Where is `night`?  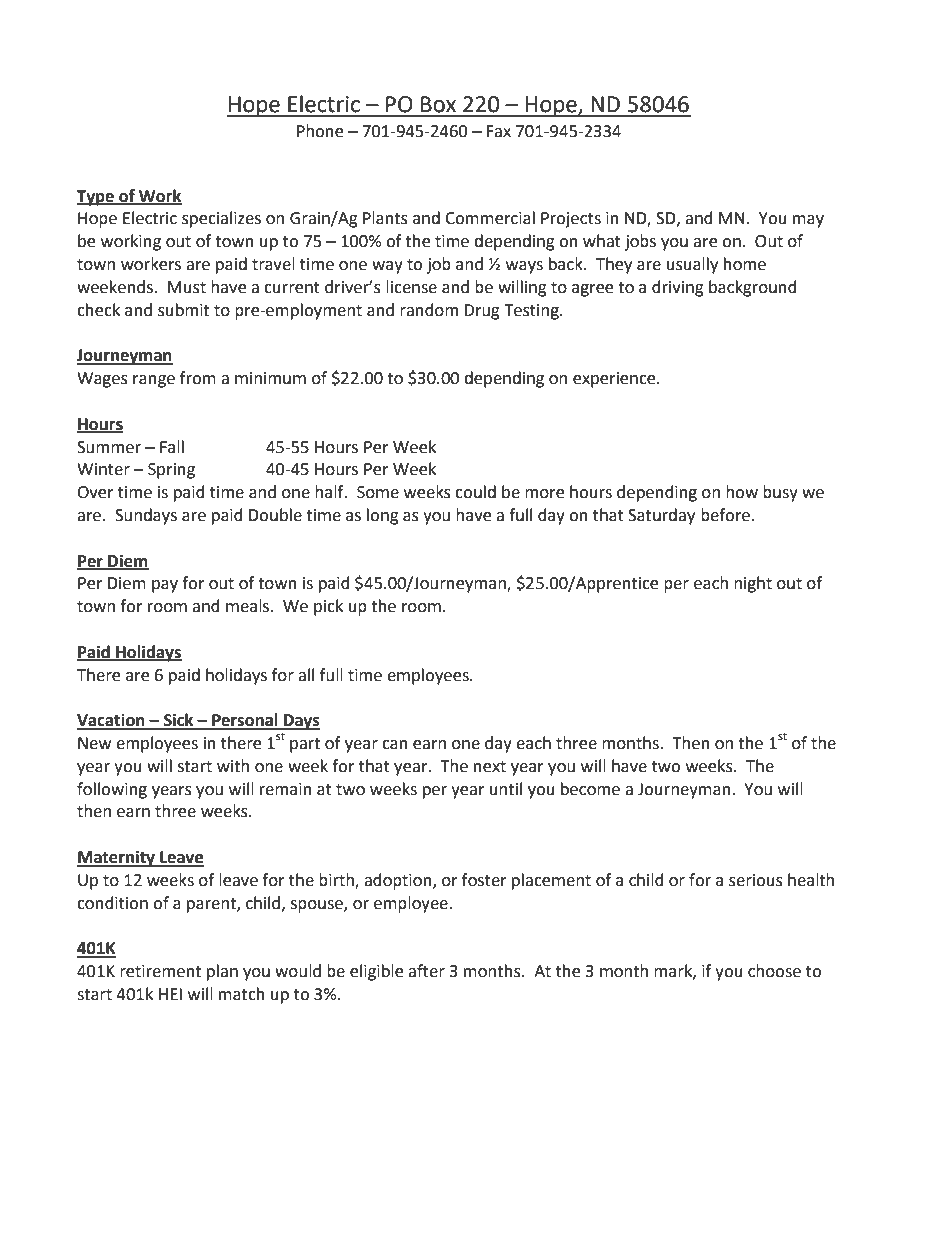
night is located at coordinates (753, 584).
